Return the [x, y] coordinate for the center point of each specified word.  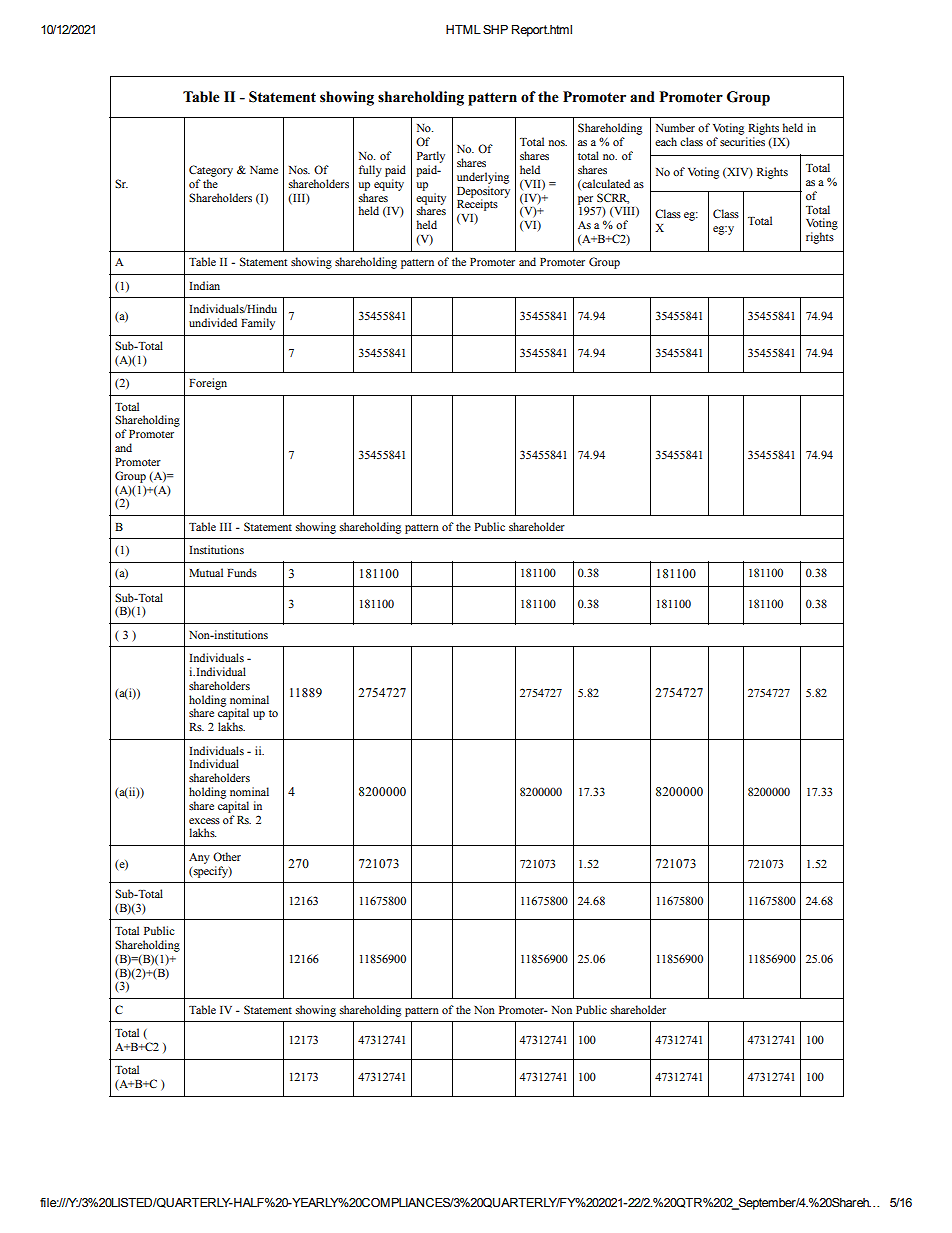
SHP [495, 29]
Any [199, 858]
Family [258, 324]
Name [264, 170]
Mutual [206, 572]
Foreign [208, 384]
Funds [242, 572]
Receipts [477, 204]
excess [204, 821]
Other [227, 856]
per [585, 201]
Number [675, 127]
